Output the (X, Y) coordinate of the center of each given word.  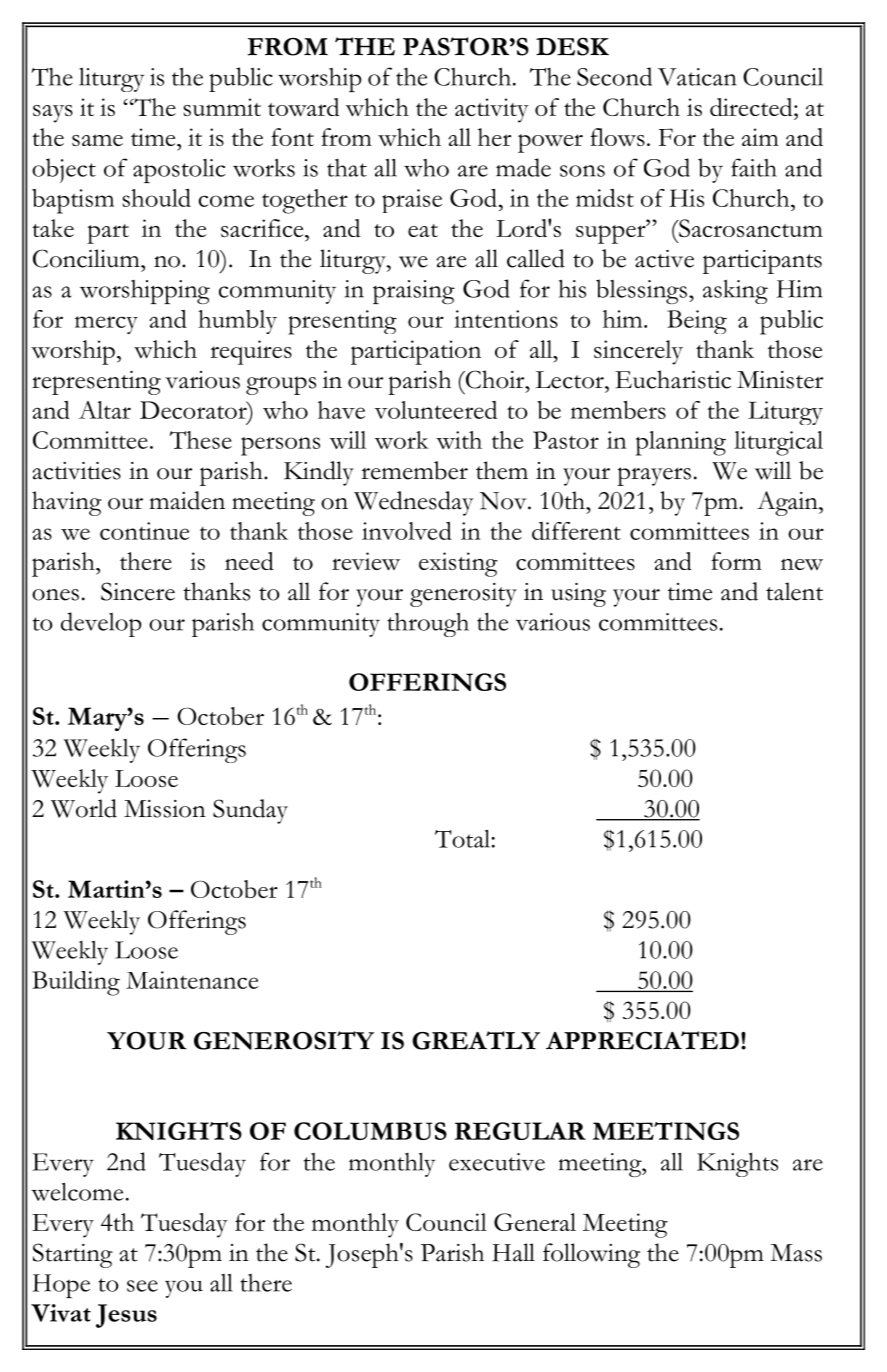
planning (681, 443)
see (142, 1286)
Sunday (250, 811)
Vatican (697, 77)
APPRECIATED (642, 1040)
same (97, 140)
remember (414, 470)
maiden (187, 500)
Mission (165, 809)
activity (492, 110)
